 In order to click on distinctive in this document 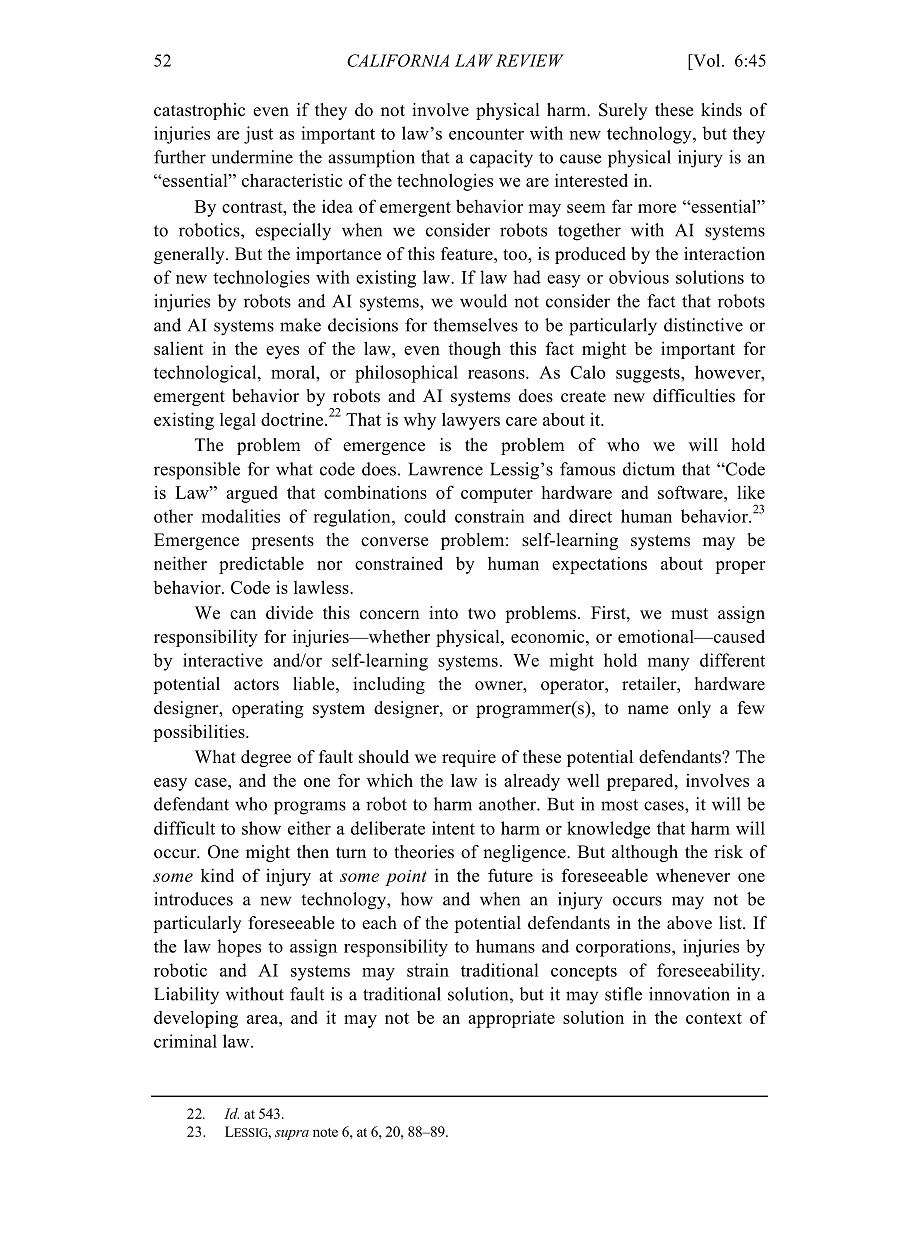, I will do `click(703, 325)`.
